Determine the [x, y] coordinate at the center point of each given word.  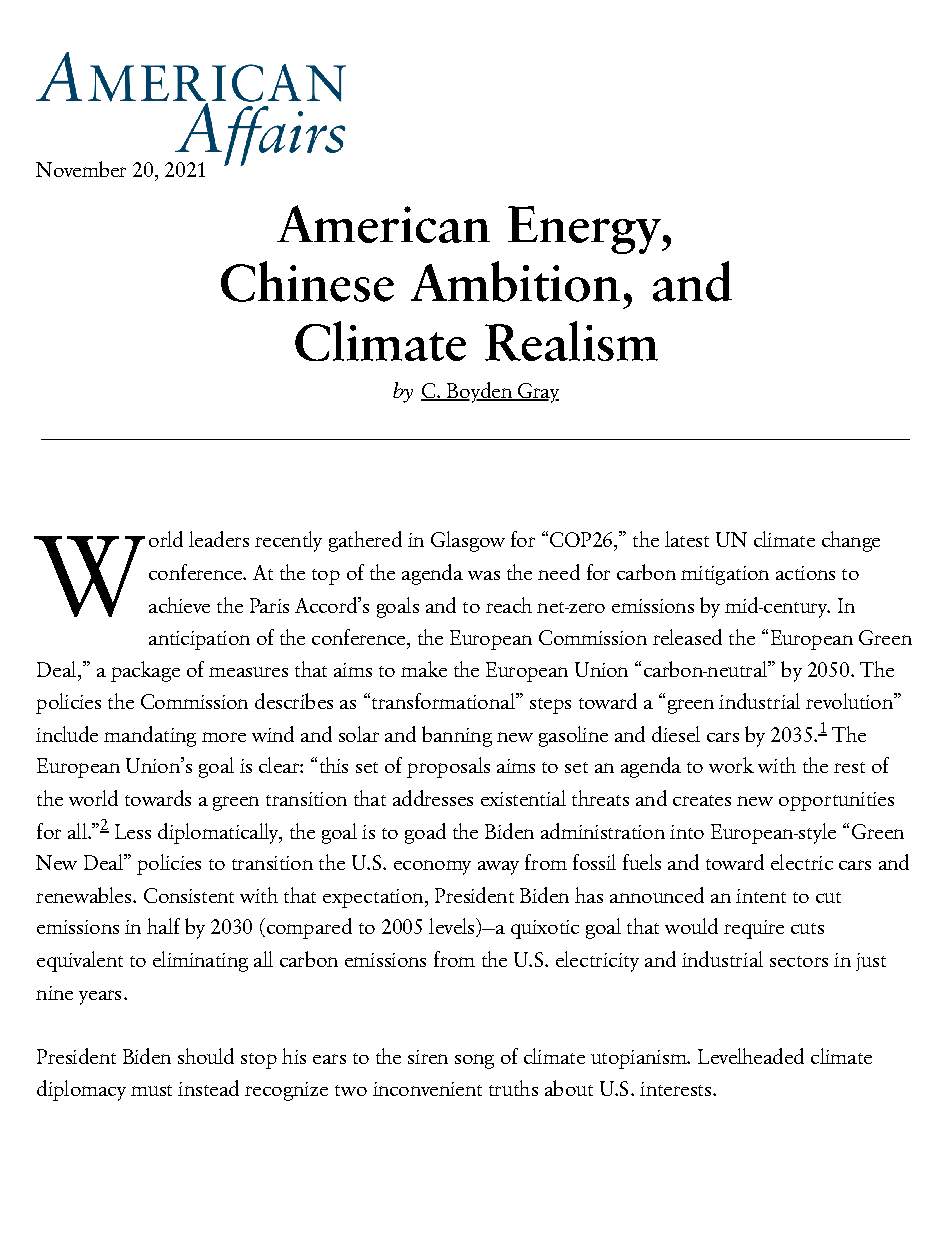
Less [133, 831]
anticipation [199, 640]
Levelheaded [751, 1056]
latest [687, 539]
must [151, 1090]
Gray [537, 393]
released [687, 637]
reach [509, 605]
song [474, 1061]
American [383, 224]
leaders [219, 539]
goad [425, 833]
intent [761, 896]
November [81, 169]
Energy [585, 230]
